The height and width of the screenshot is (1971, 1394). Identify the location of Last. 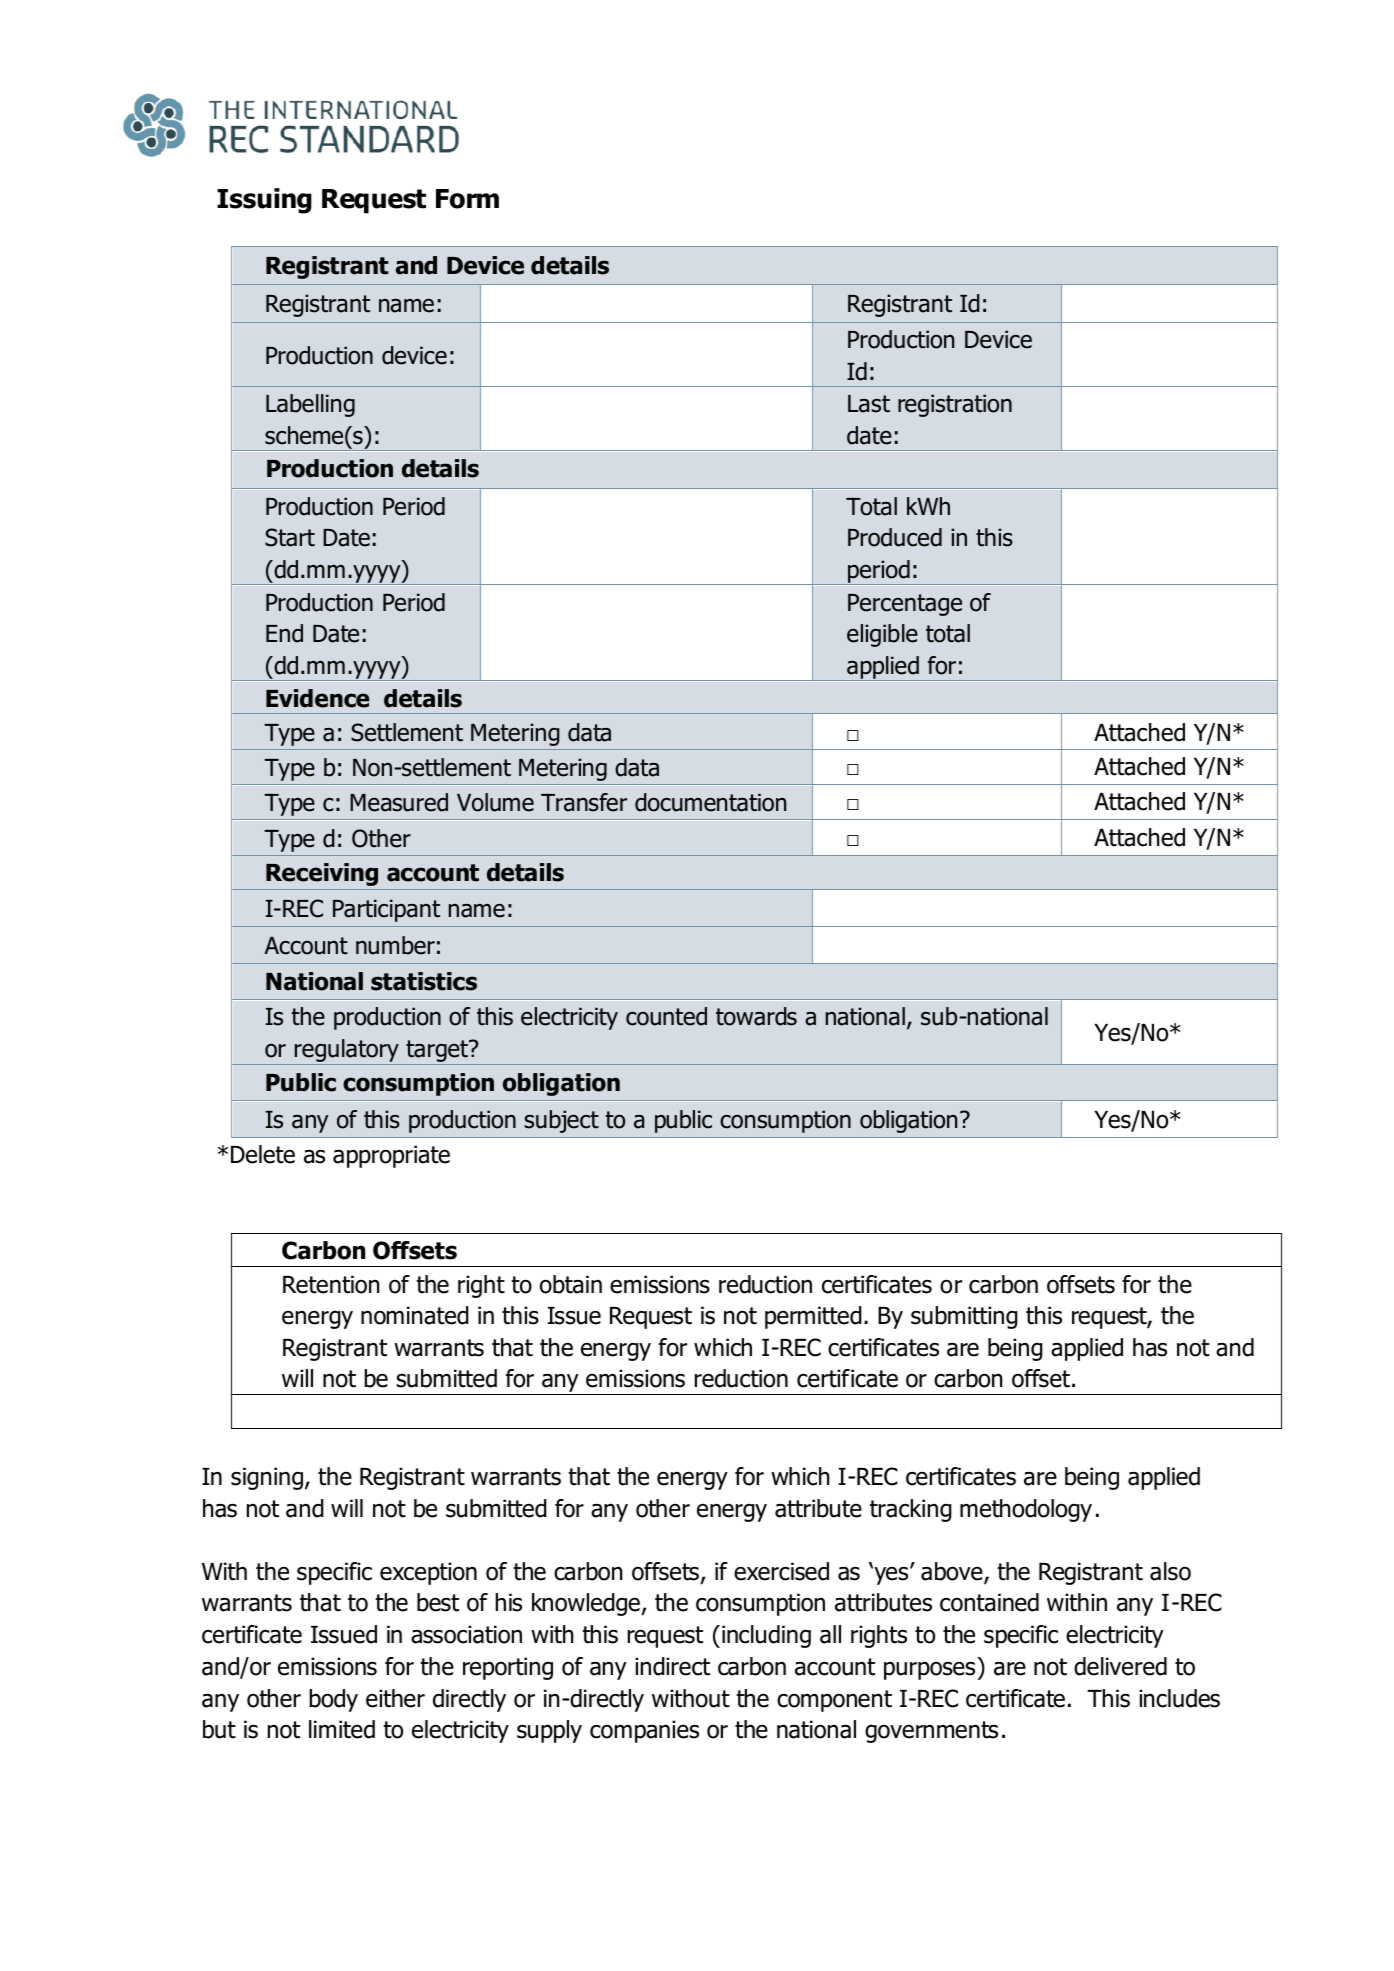
(869, 404).
